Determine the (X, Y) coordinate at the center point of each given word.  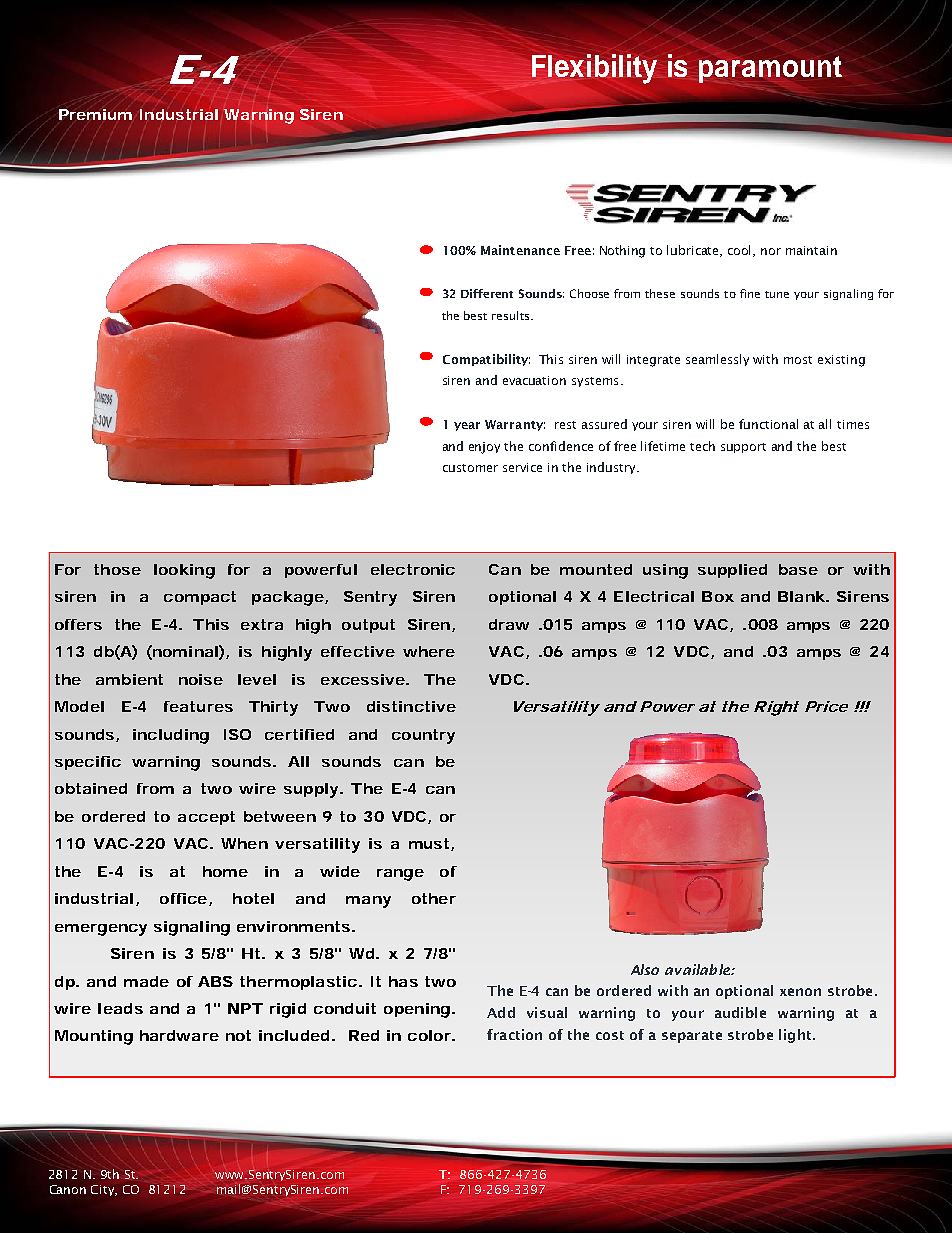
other (434, 898)
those (117, 569)
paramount (770, 71)
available (698, 969)
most (798, 360)
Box (718, 596)
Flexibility (593, 69)
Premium (95, 114)
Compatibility (486, 360)
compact (200, 598)
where (429, 651)
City (104, 1190)
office (183, 898)
